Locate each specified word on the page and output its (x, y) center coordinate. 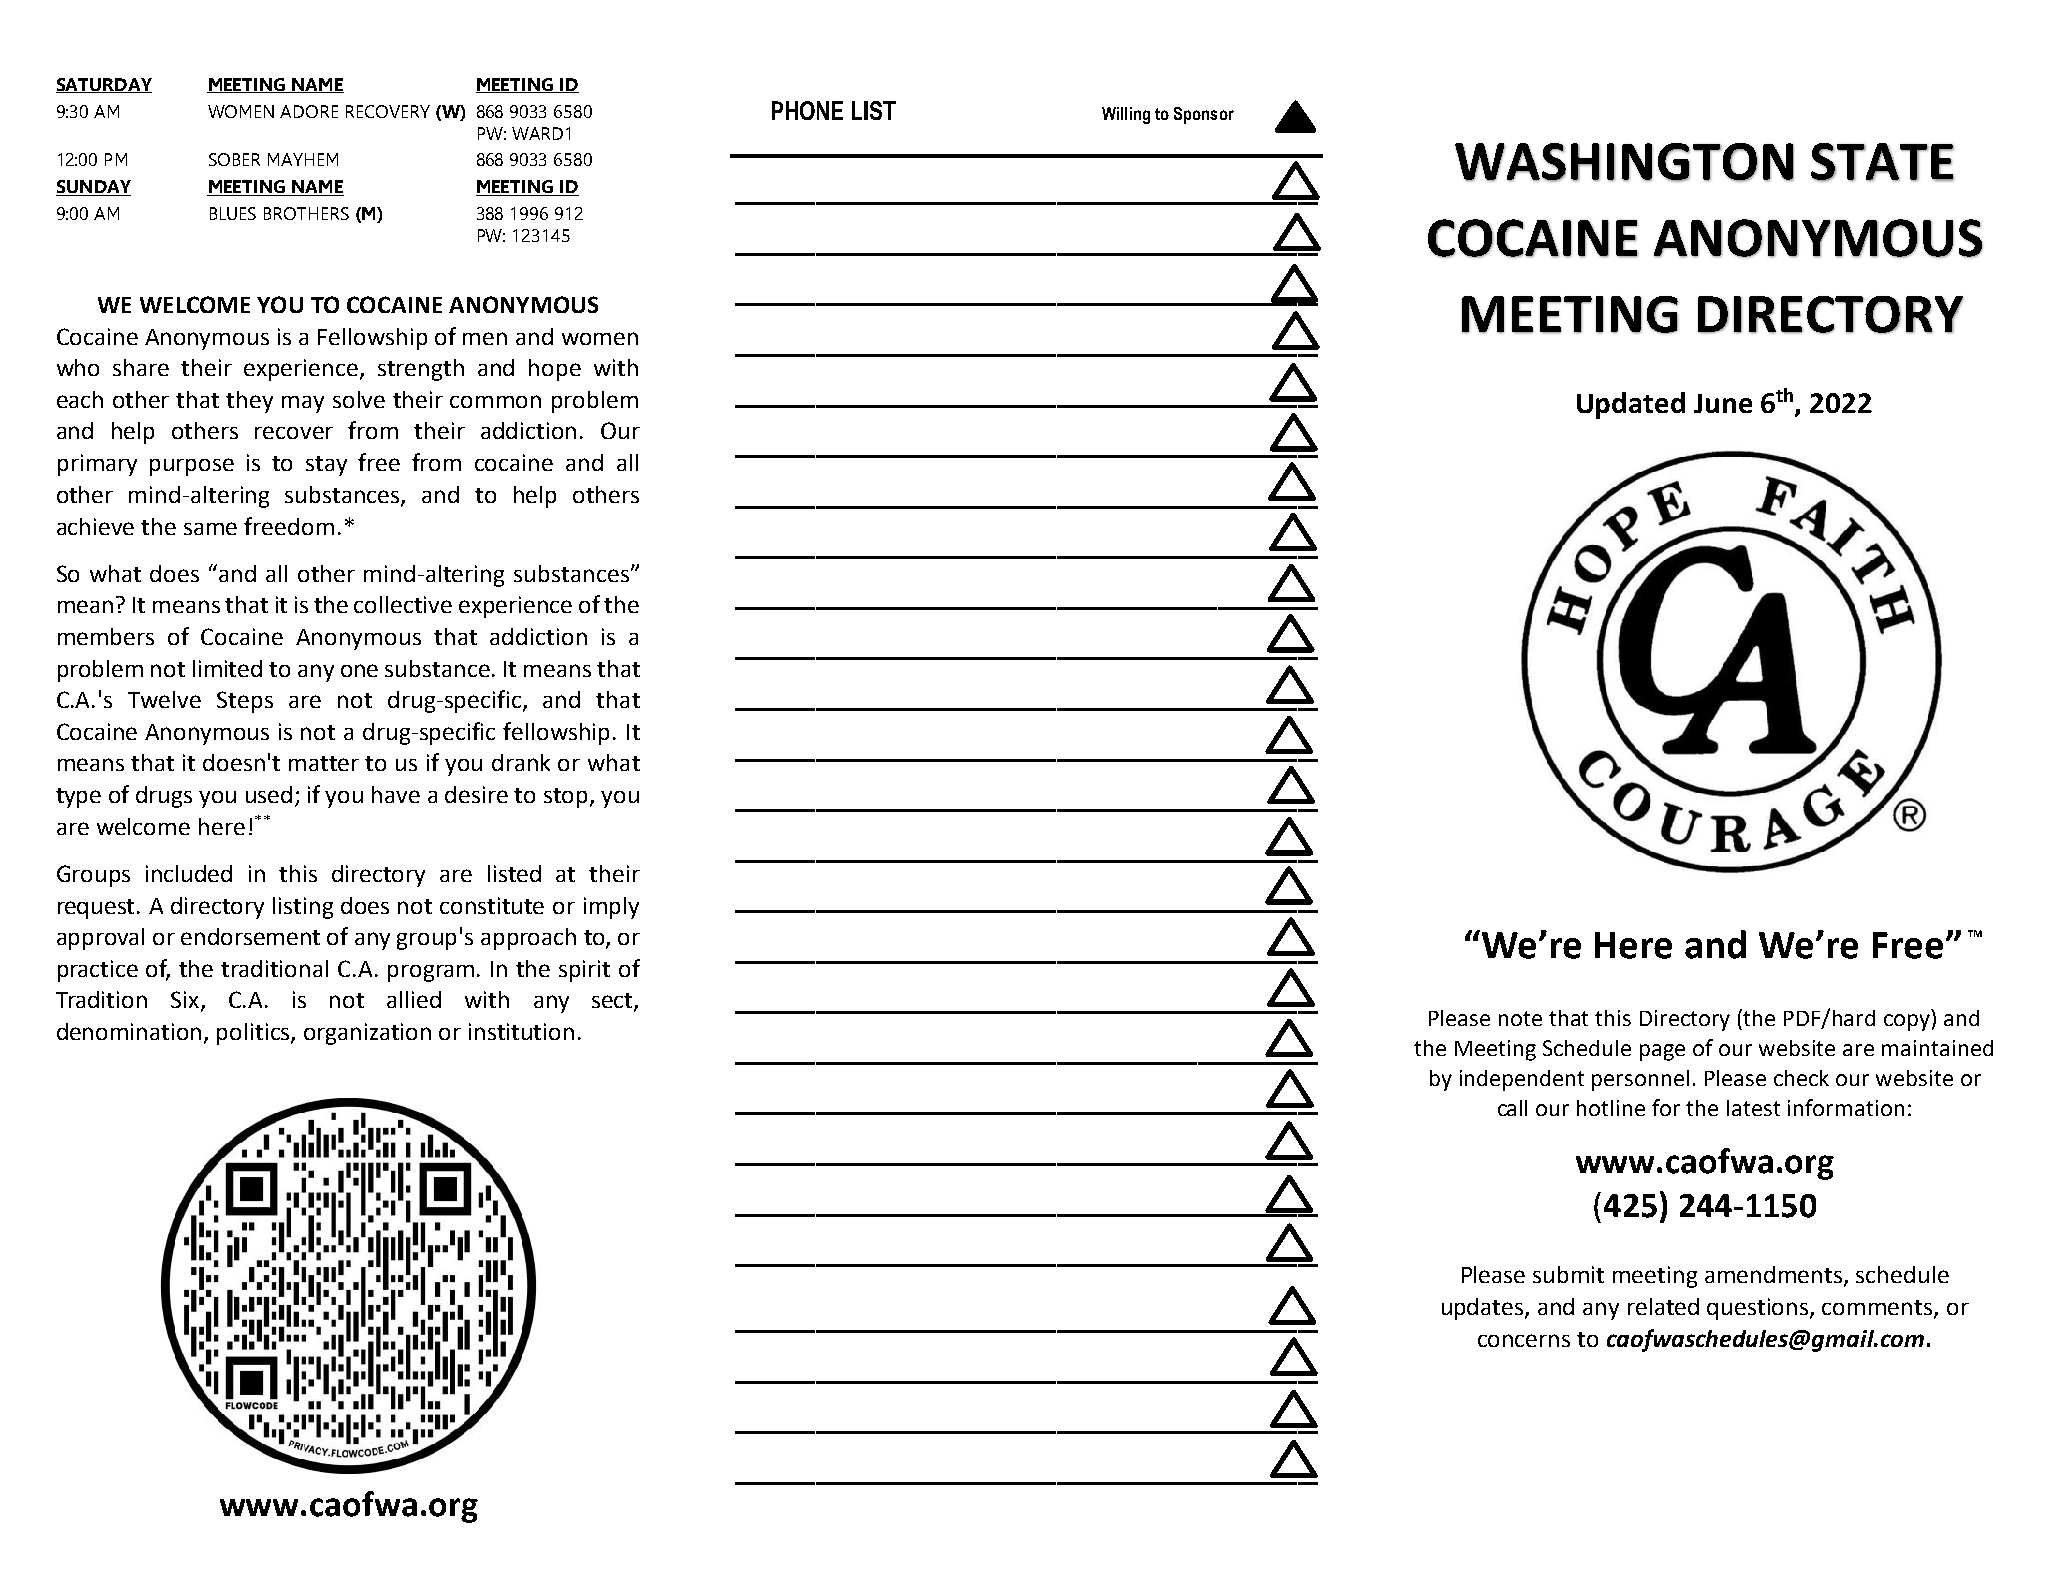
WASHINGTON (1624, 162)
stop (567, 798)
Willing (1126, 115)
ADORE (309, 111)
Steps (245, 702)
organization (367, 1034)
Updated (1631, 405)
